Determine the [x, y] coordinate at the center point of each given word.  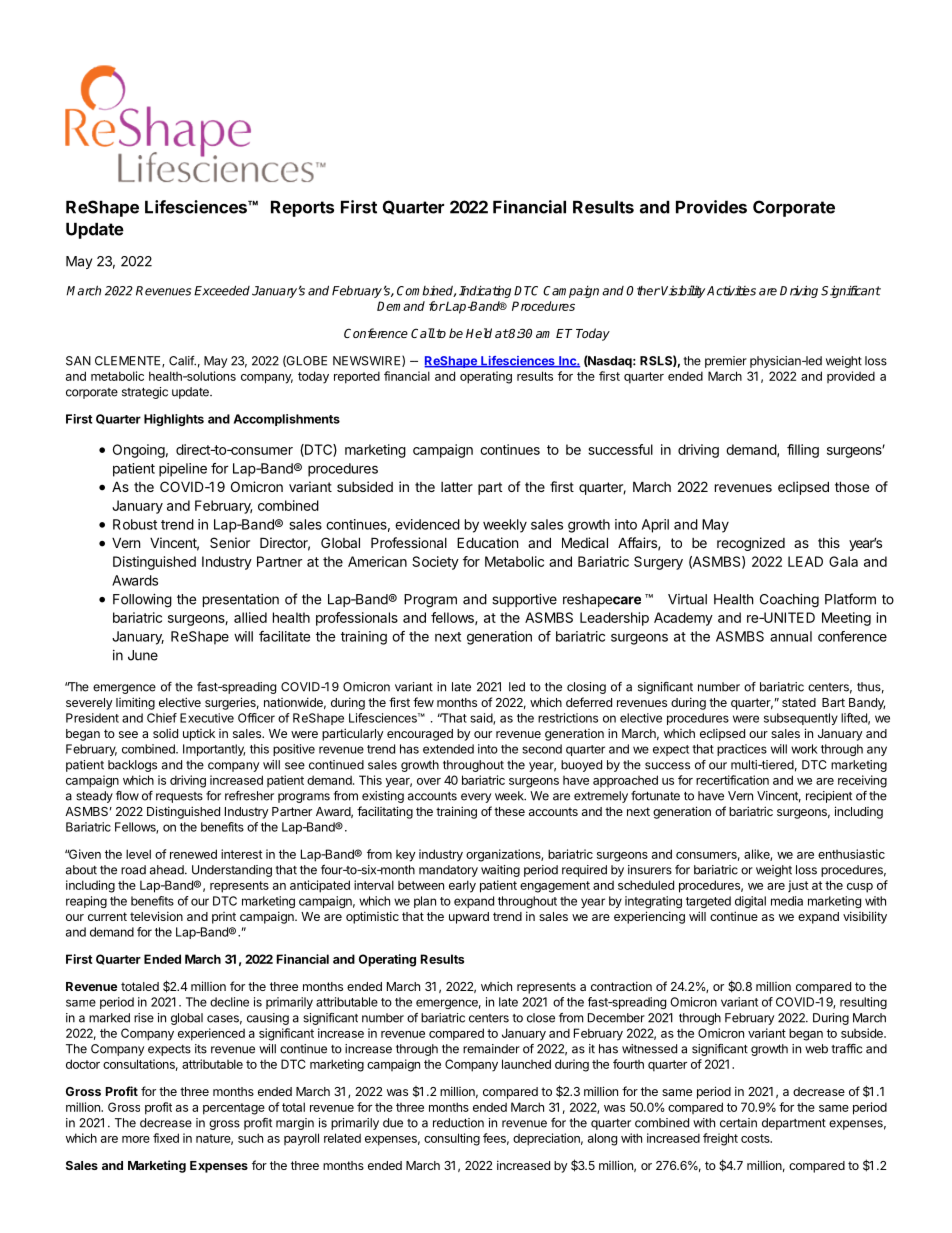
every [476, 798]
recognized [751, 544]
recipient [829, 797]
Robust [135, 524]
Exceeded [222, 290]
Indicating [485, 292]
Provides [711, 207]
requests [179, 797]
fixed [166, 1138]
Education [487, 542]
